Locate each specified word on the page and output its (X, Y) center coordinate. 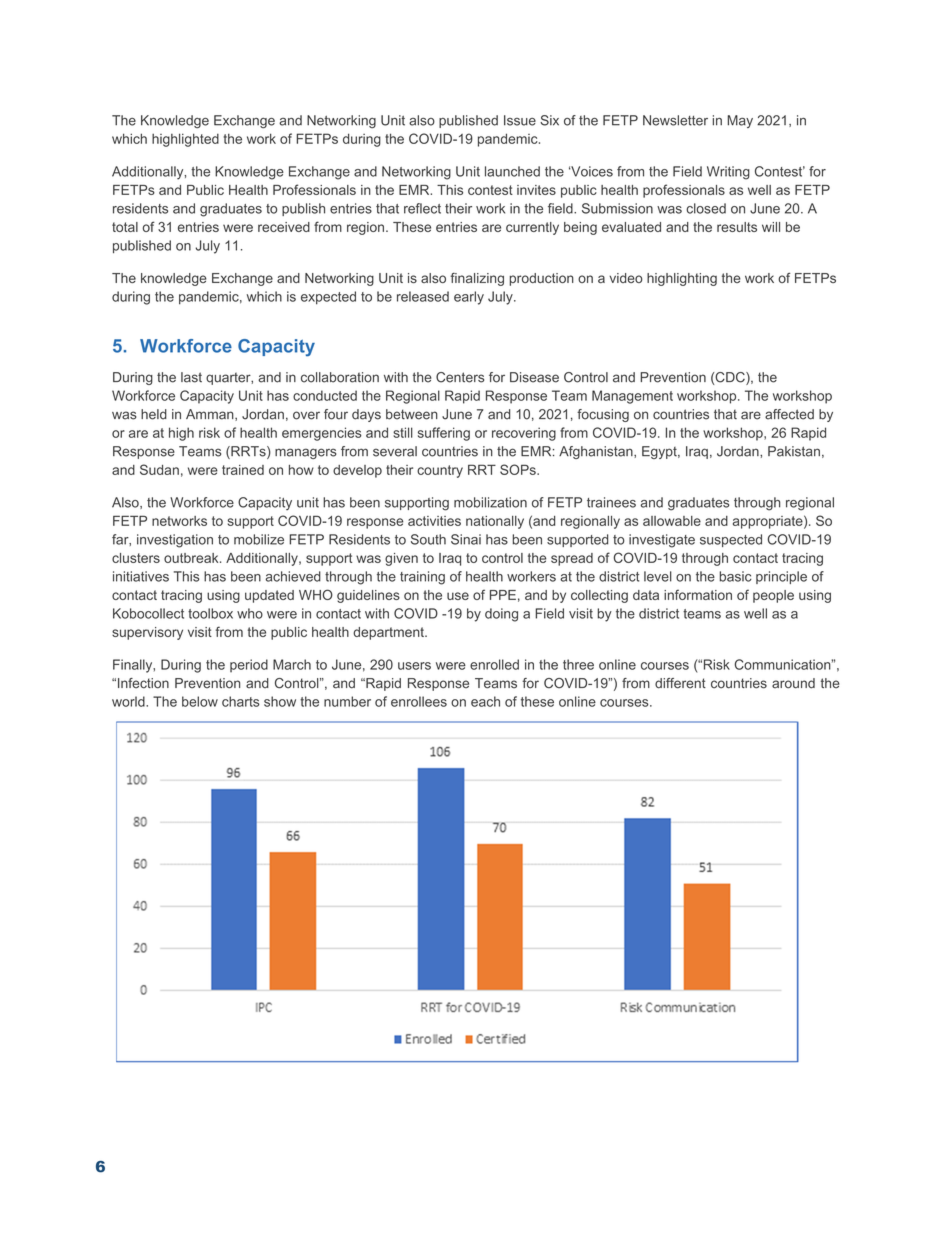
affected (789, 414)
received (284, 227)
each (485, 701)
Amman (211, 415)
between (412, 414)
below (200, 701)
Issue (520, 120)
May (740, 121)
